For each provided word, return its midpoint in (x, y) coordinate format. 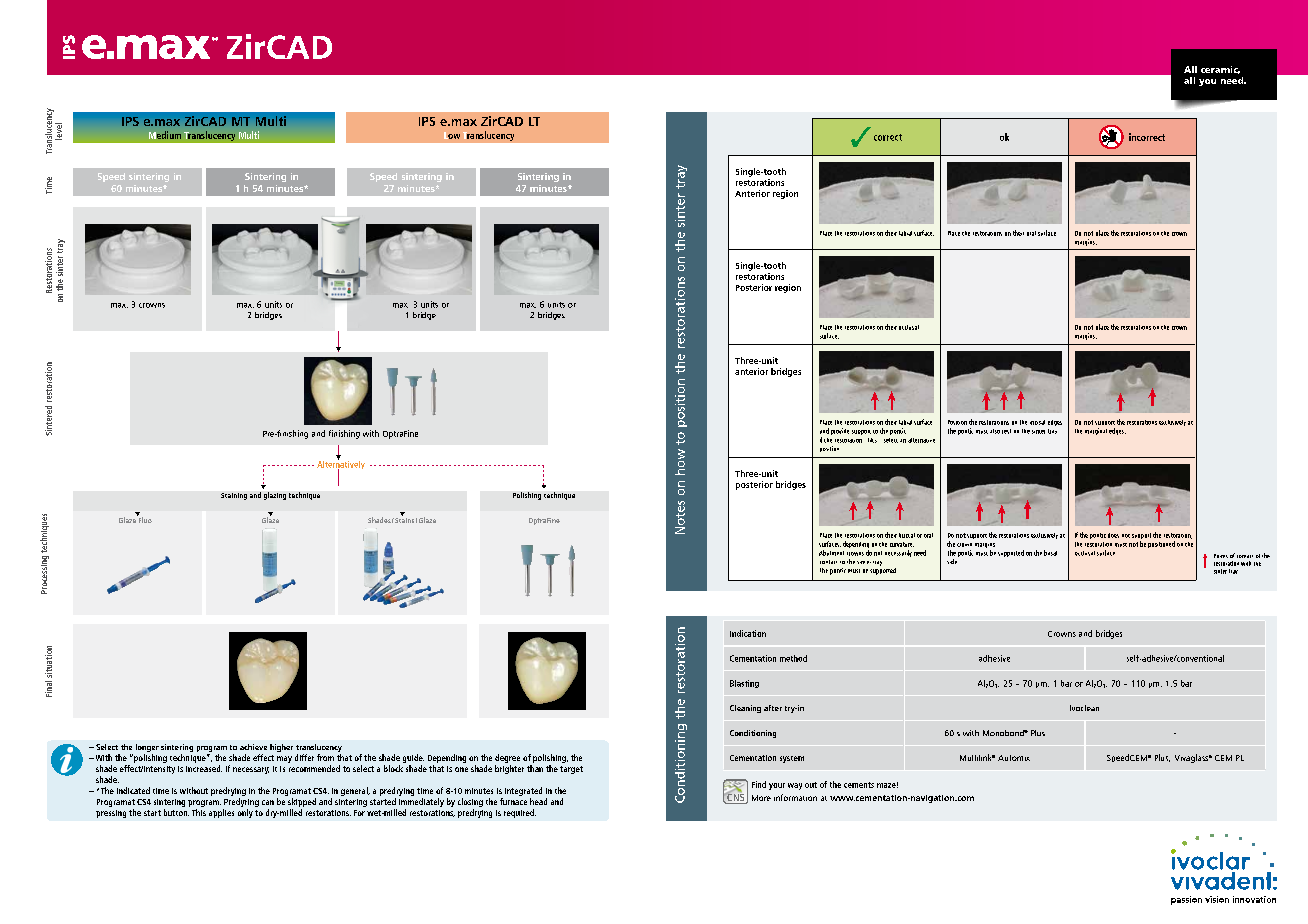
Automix (1014, 758)
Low (452, 135)
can (268, 802)
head (538, 801)
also (995, 431)
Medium (165, 135)
